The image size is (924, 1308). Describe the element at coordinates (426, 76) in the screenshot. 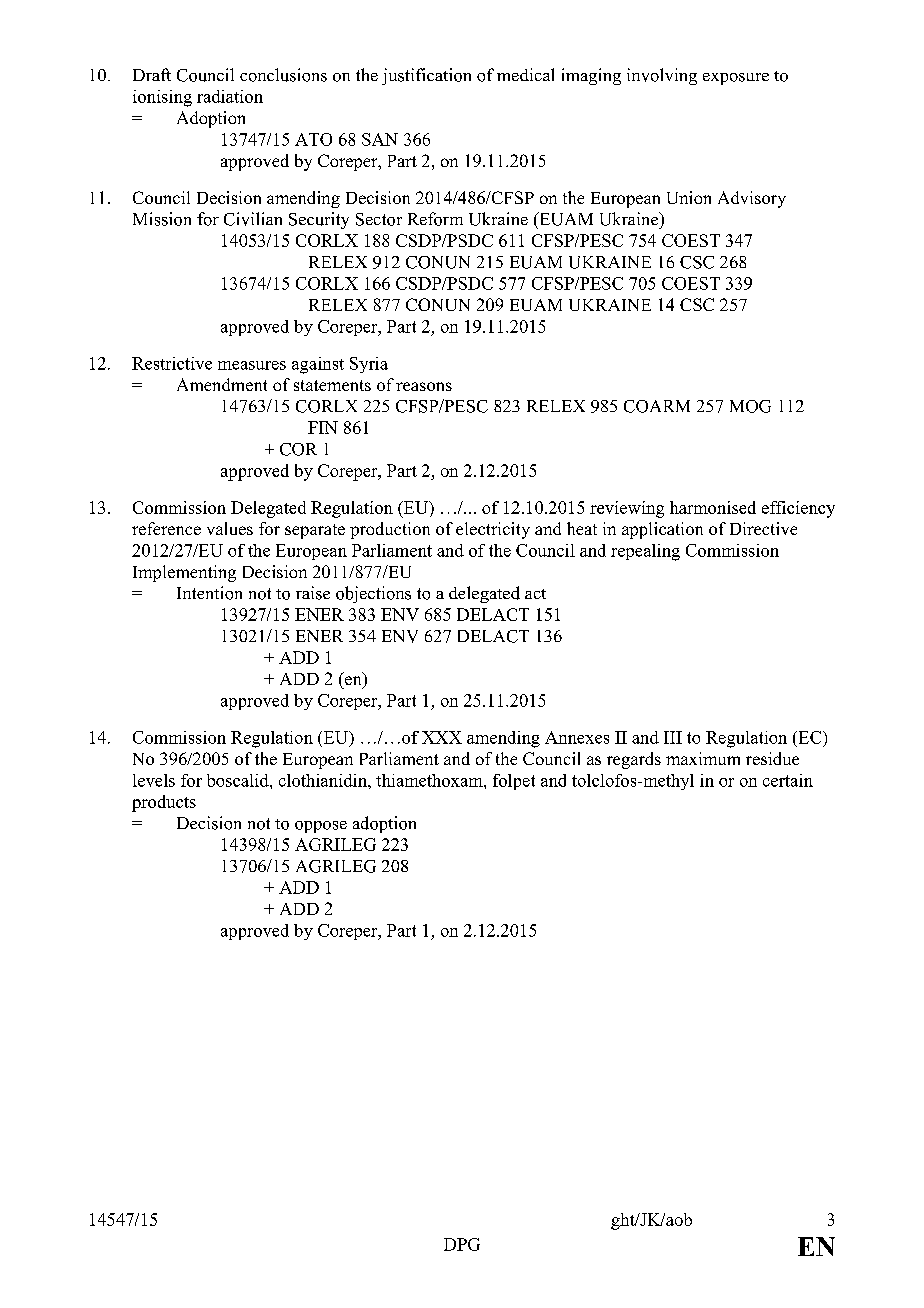

I see `justification` at that location.
